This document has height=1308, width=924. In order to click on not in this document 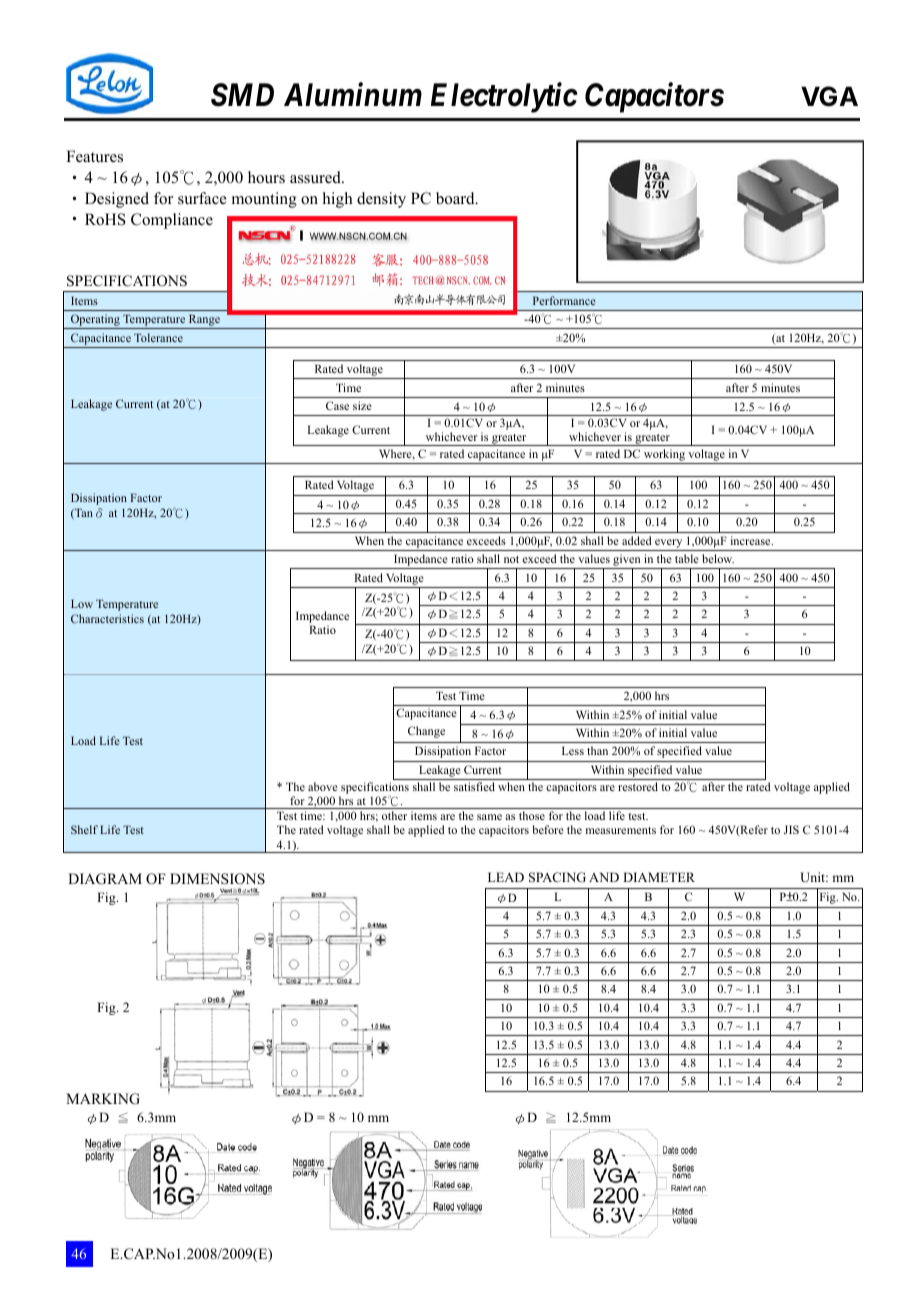, I will do `click(511, 559)`.
